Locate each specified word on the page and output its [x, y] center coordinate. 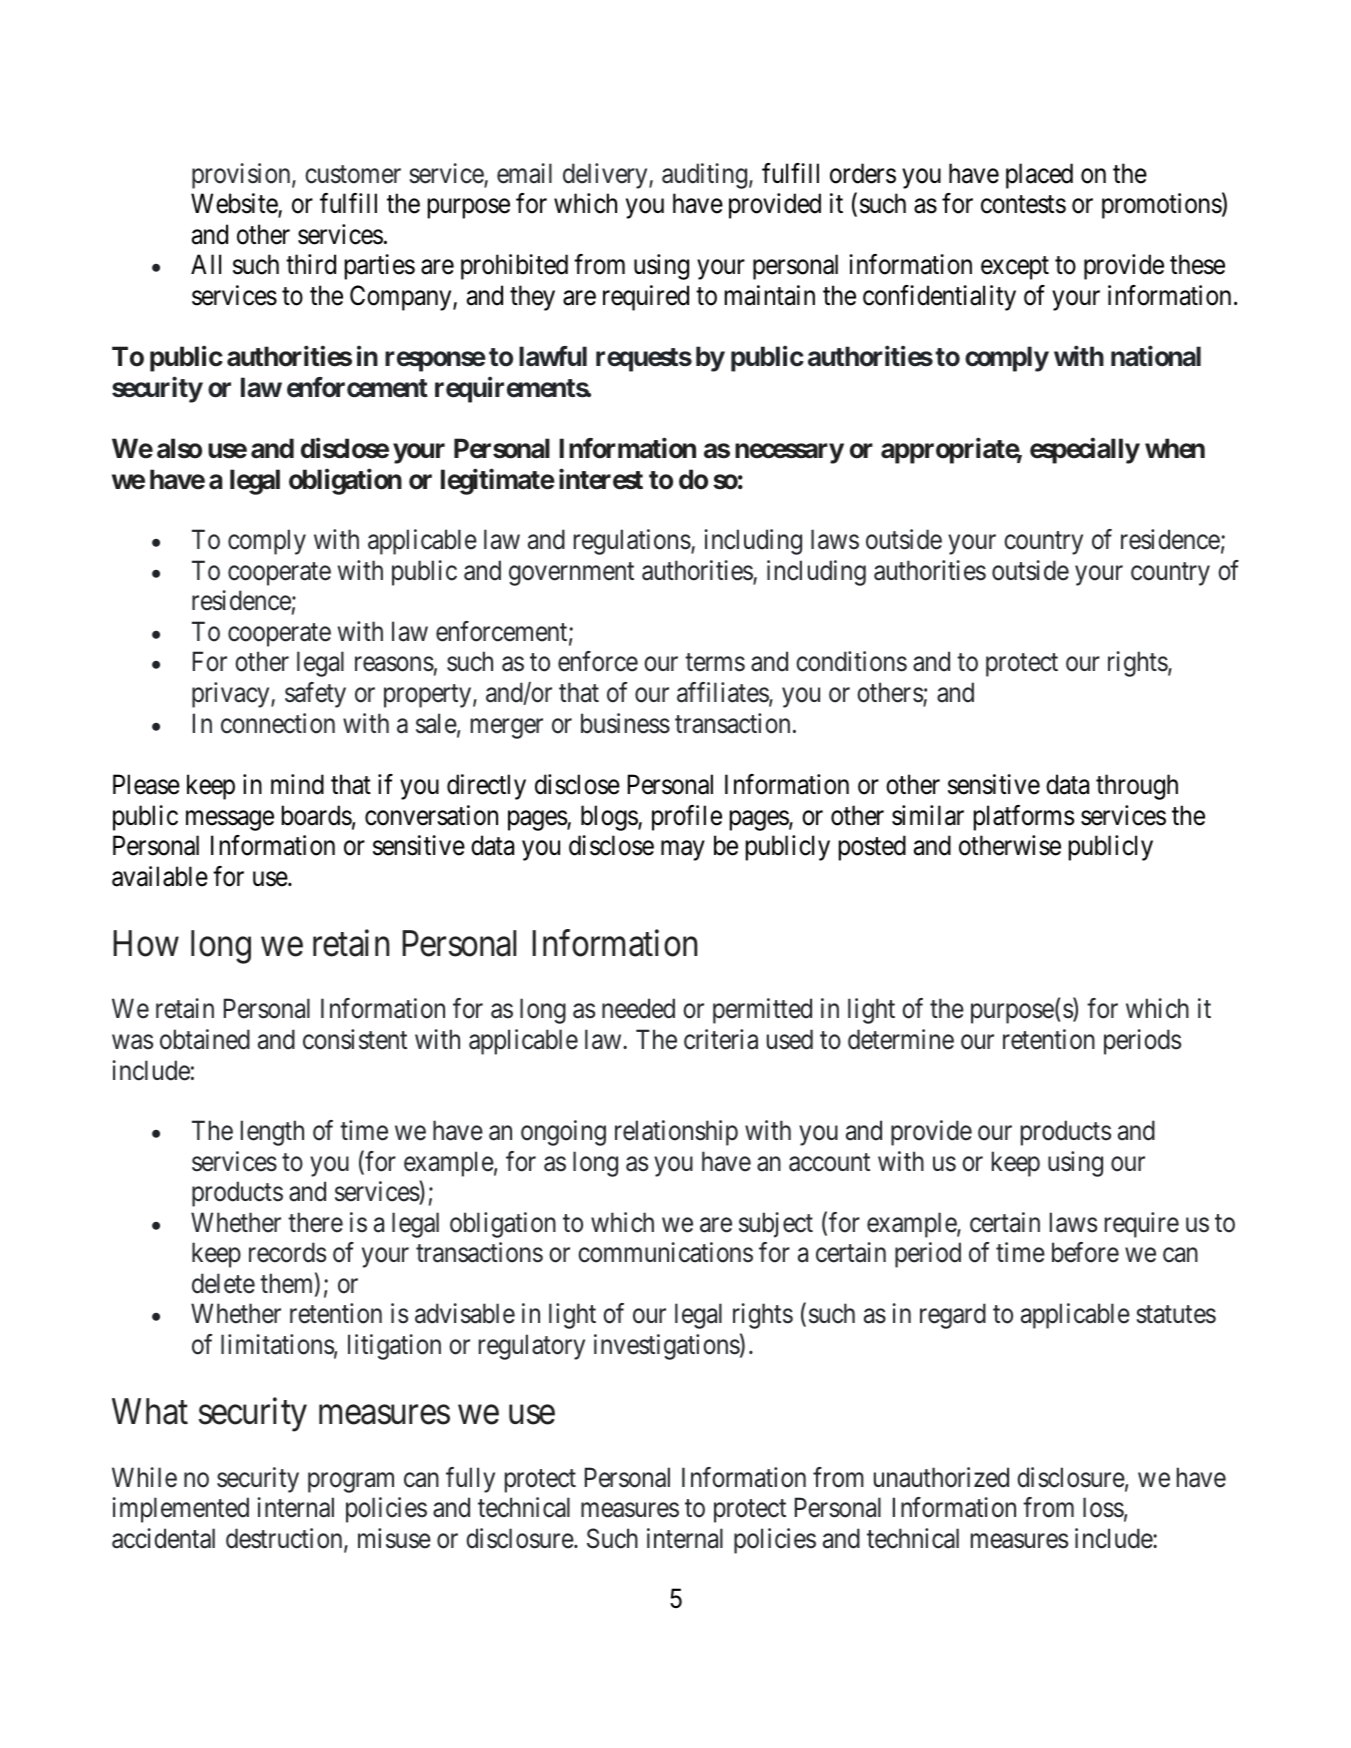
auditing [704, 176]
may [683, 851]
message [230, 820]
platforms [1024, 818]
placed [1039, 176]
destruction [285, 1539]
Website [235, 204]
